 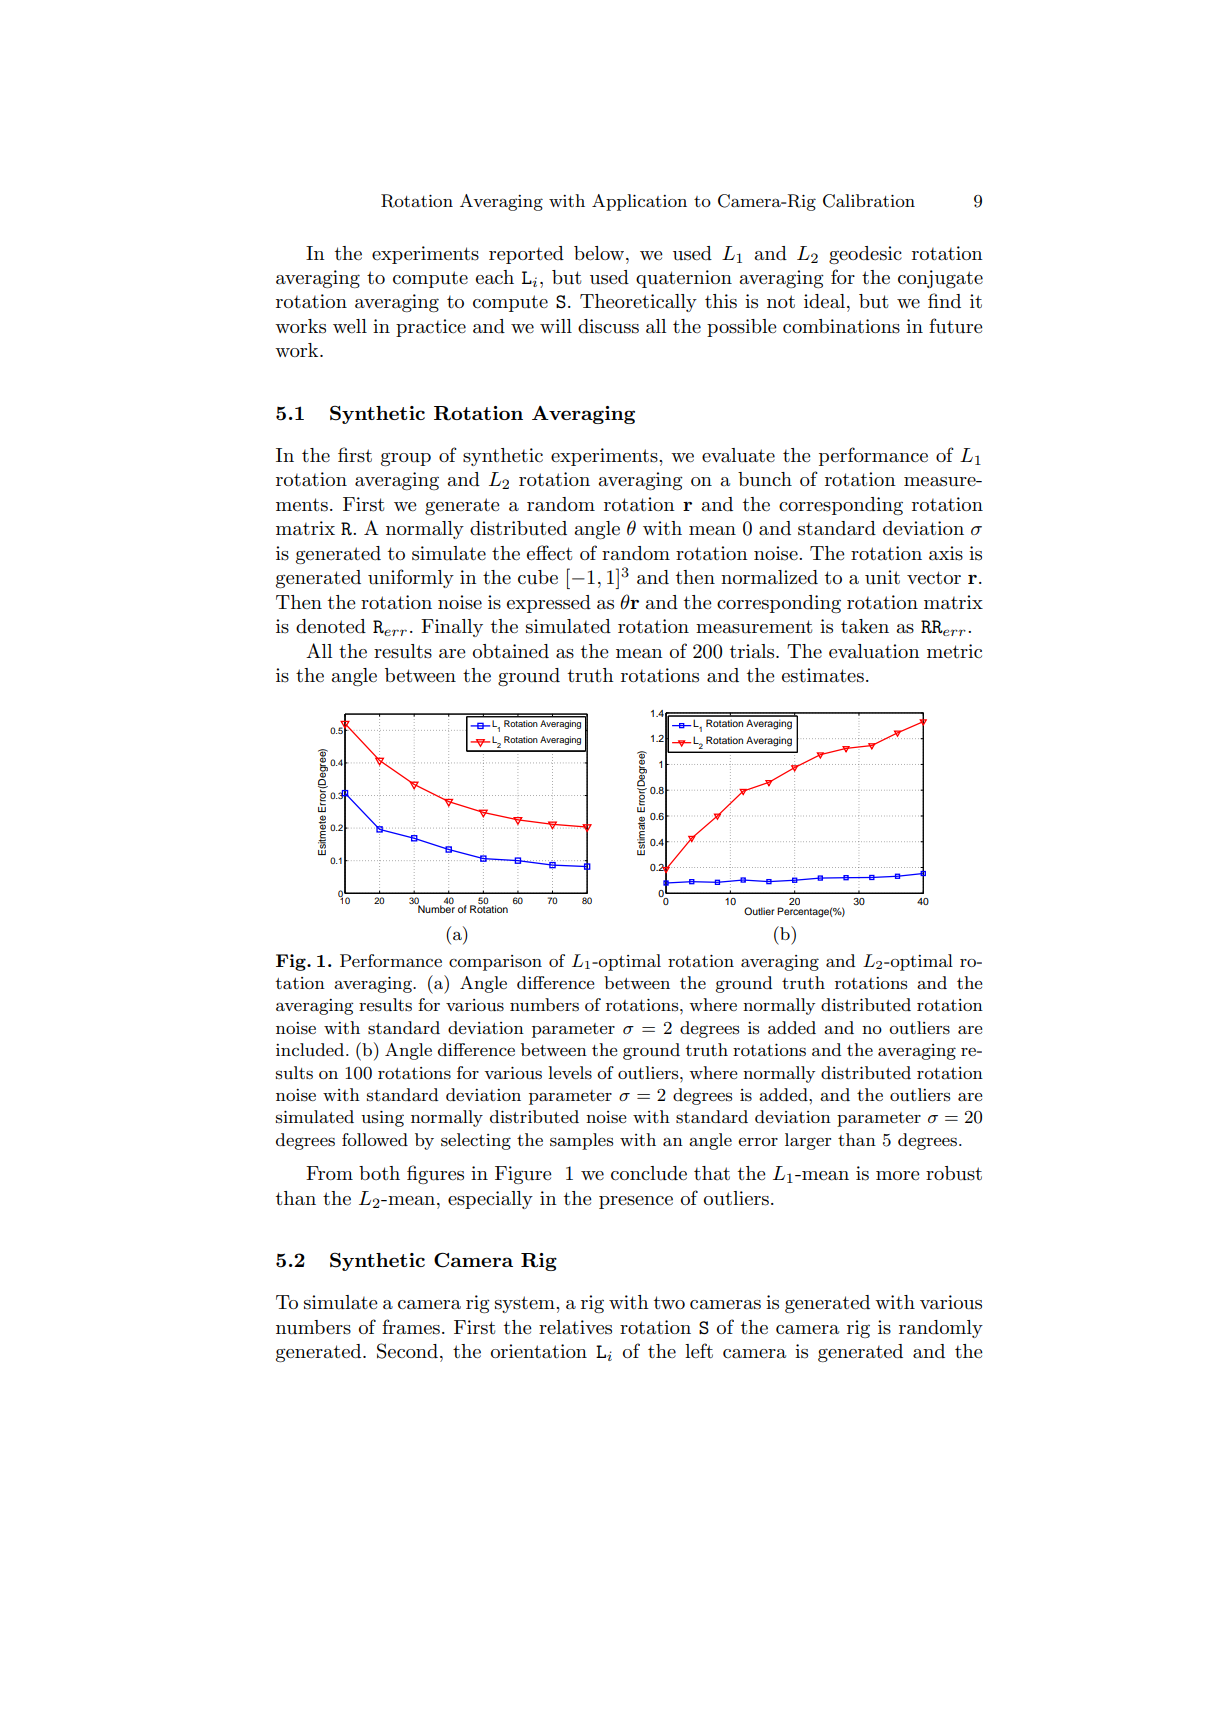 I want to click on well, so click(x=350, y=326).
